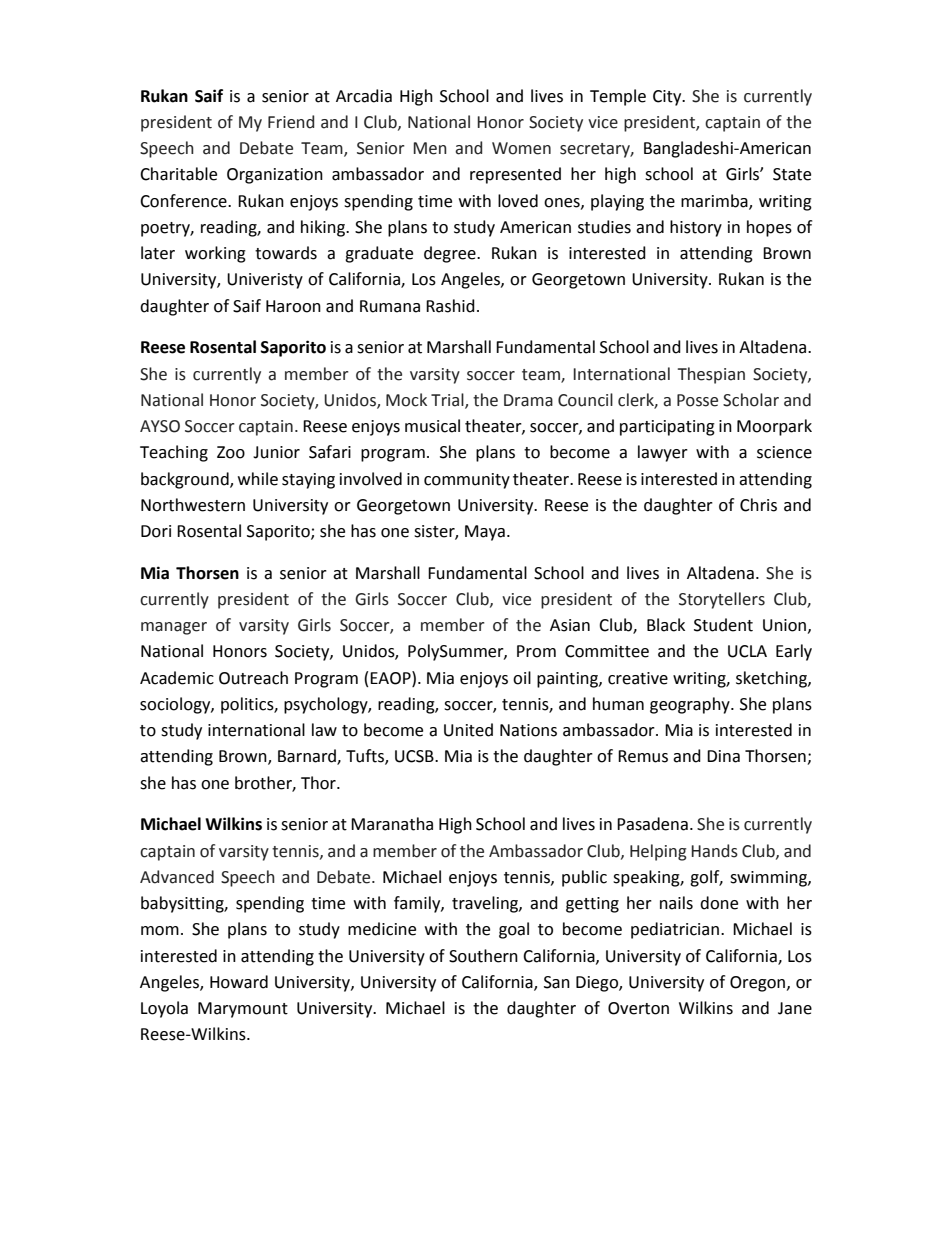  What do you see at coordinates (723, 756) in the screenshot?
I see `Dina` at bounding box center [723, 756].
